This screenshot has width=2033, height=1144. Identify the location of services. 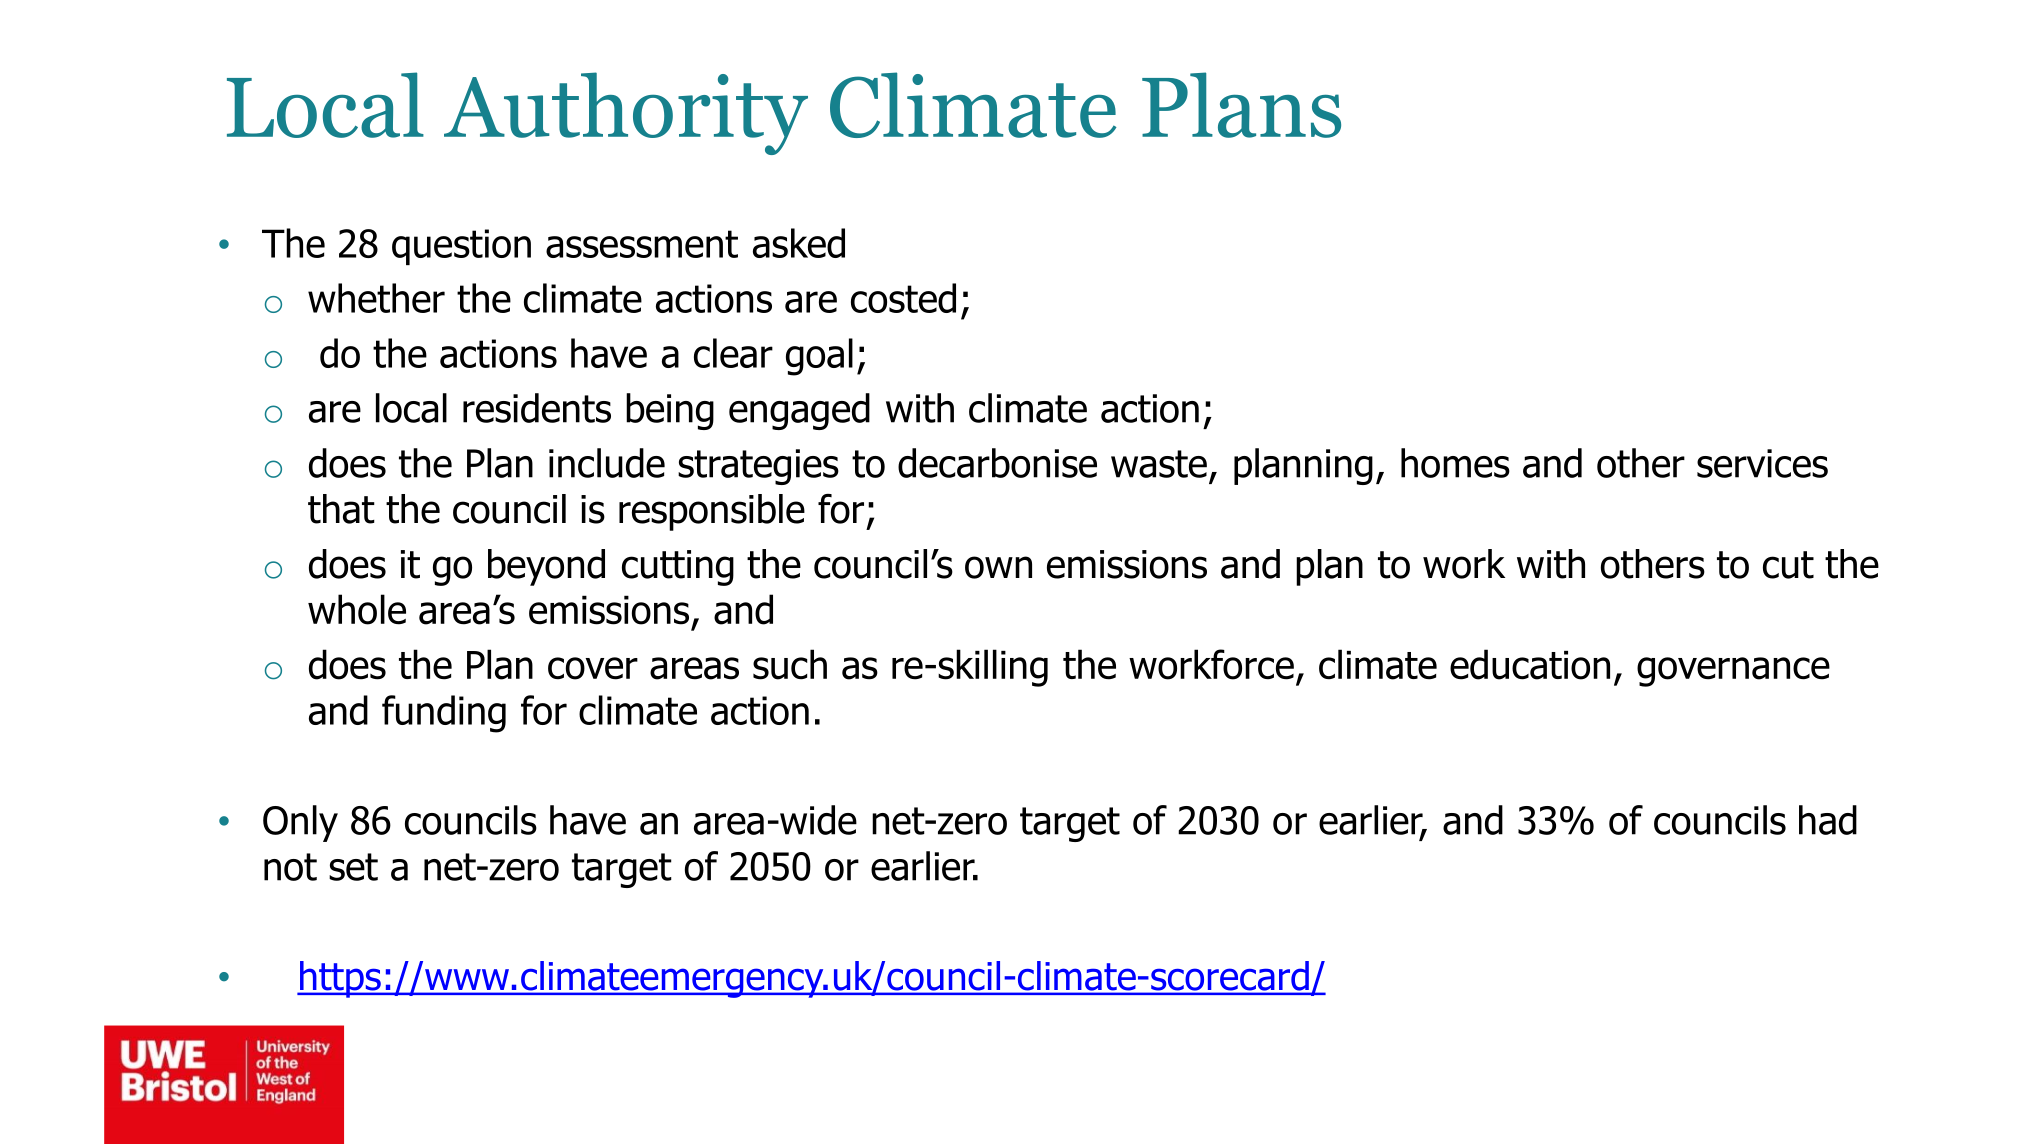
(1762, 463).
